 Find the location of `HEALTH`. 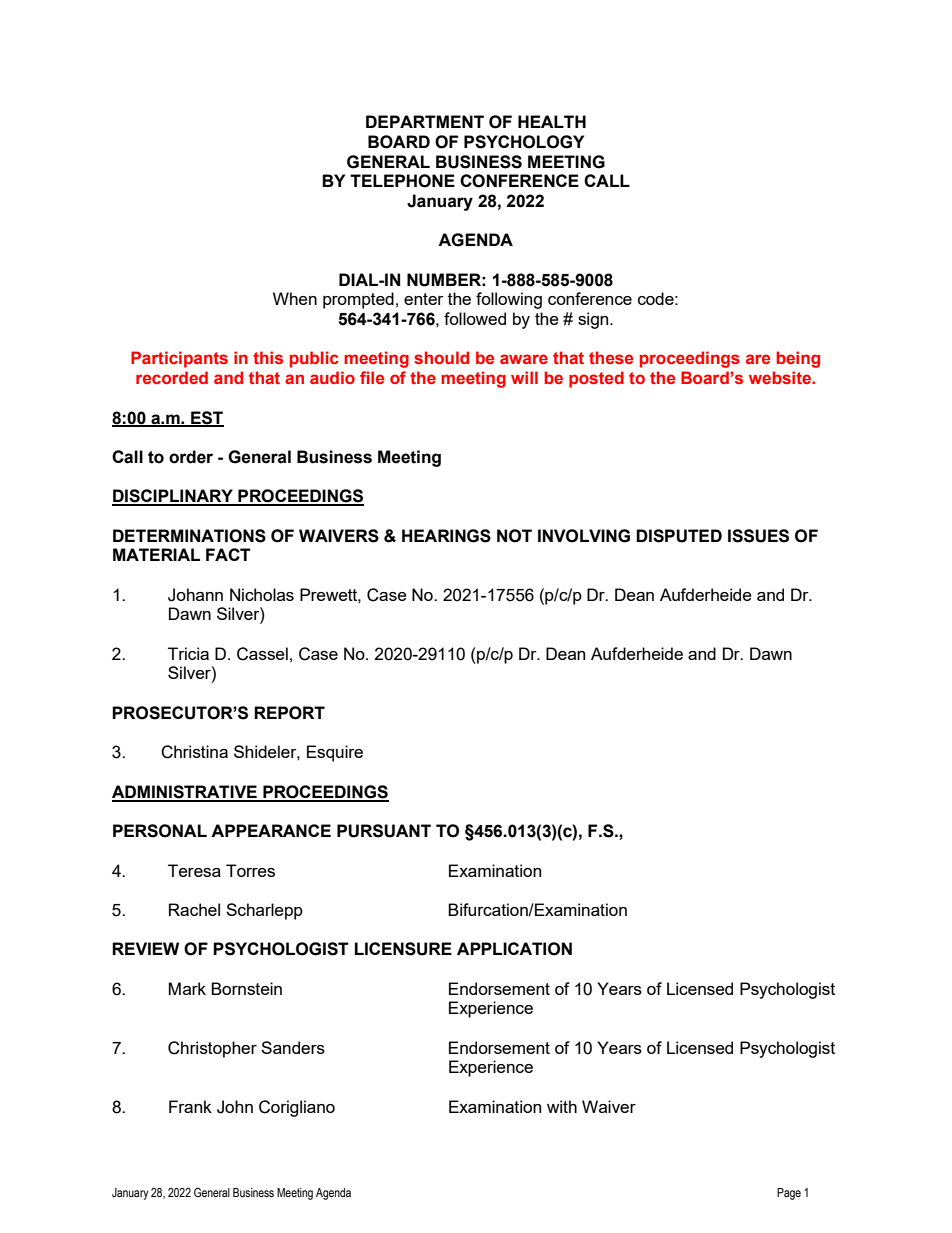

HEALTH is located at coordinates (552, 121).
